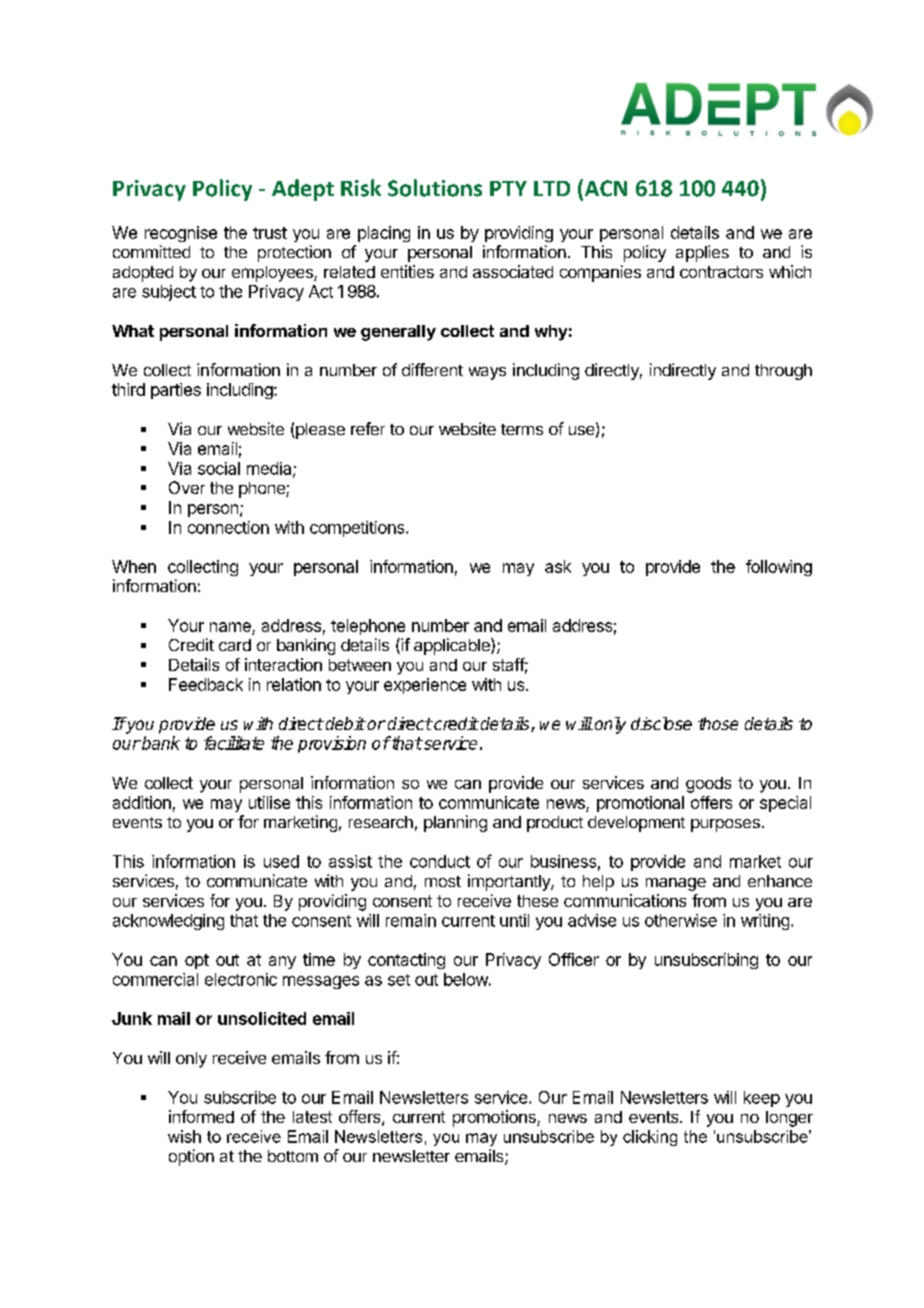 The height and width of the screenshot is (1308, 924). I want to click on most, so click(443, 881).
